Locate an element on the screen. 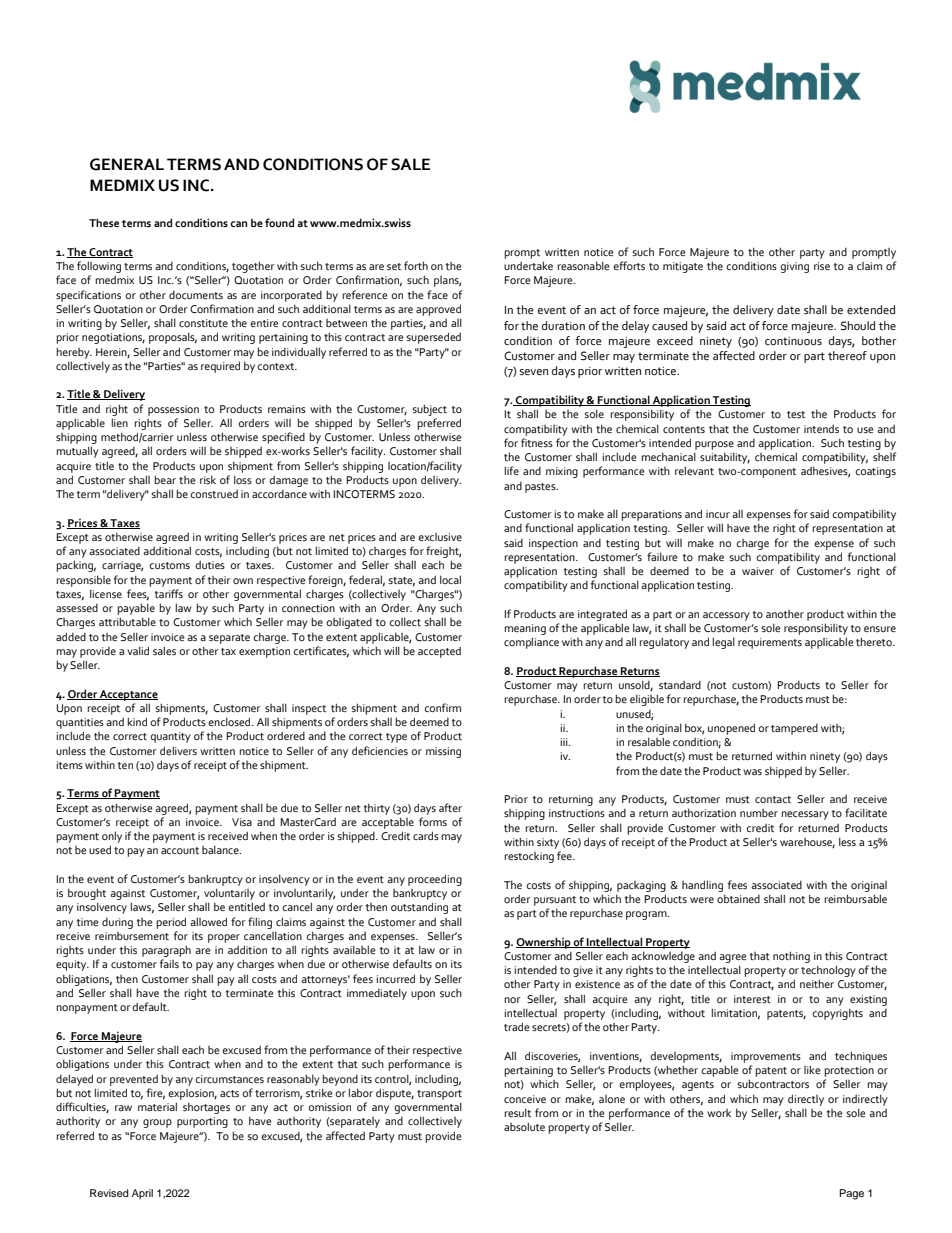  GENERAL is located at coordinates (127, 164).
